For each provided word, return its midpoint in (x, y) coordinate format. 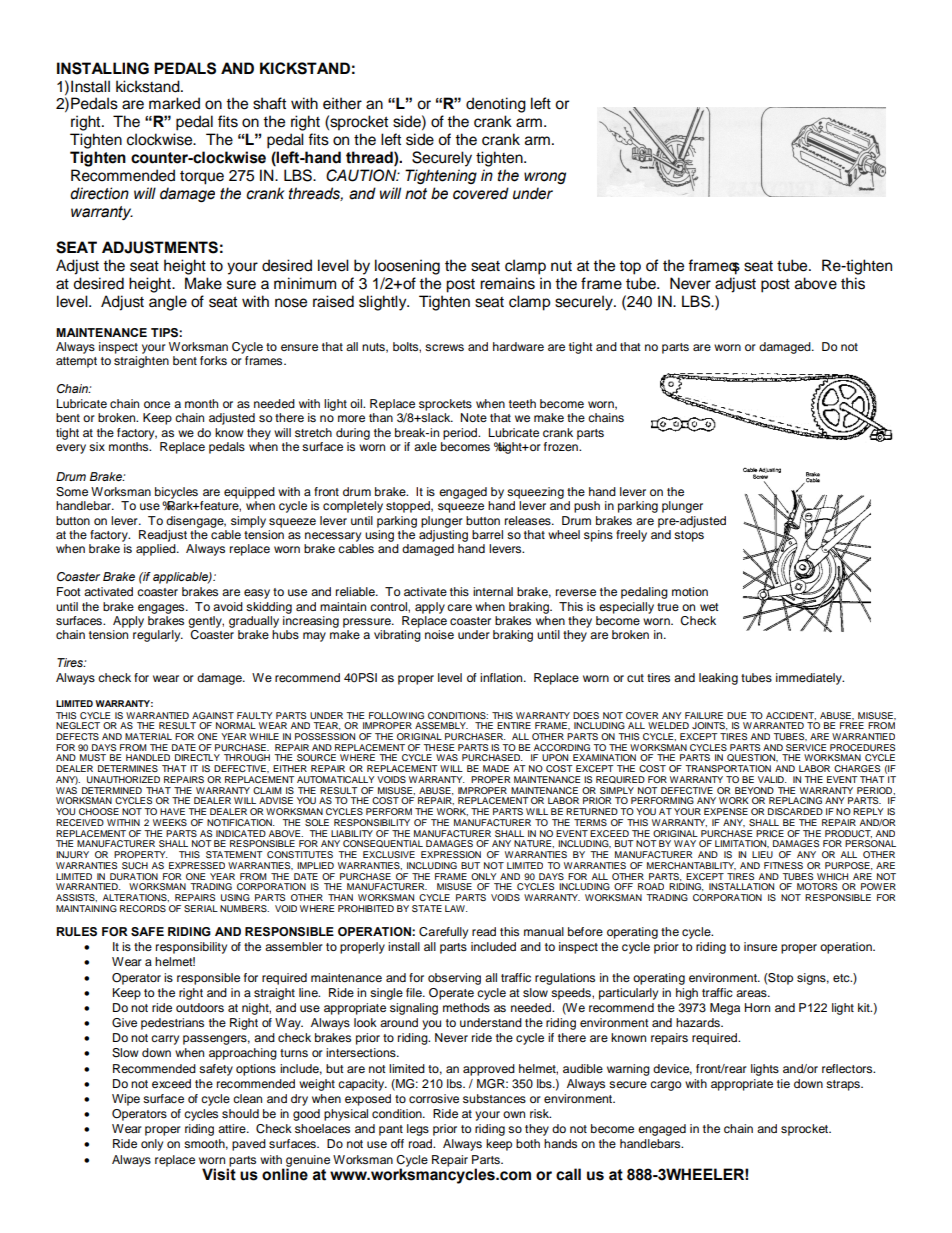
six (97, 446)
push (587, 507)
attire (233, 1128)
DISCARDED (795, 811)
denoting (496, 105)
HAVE (172, 811)
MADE (496, 768)
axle (425, 446)
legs (418, 1130)
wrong (545, 178)
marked (174, 103)
